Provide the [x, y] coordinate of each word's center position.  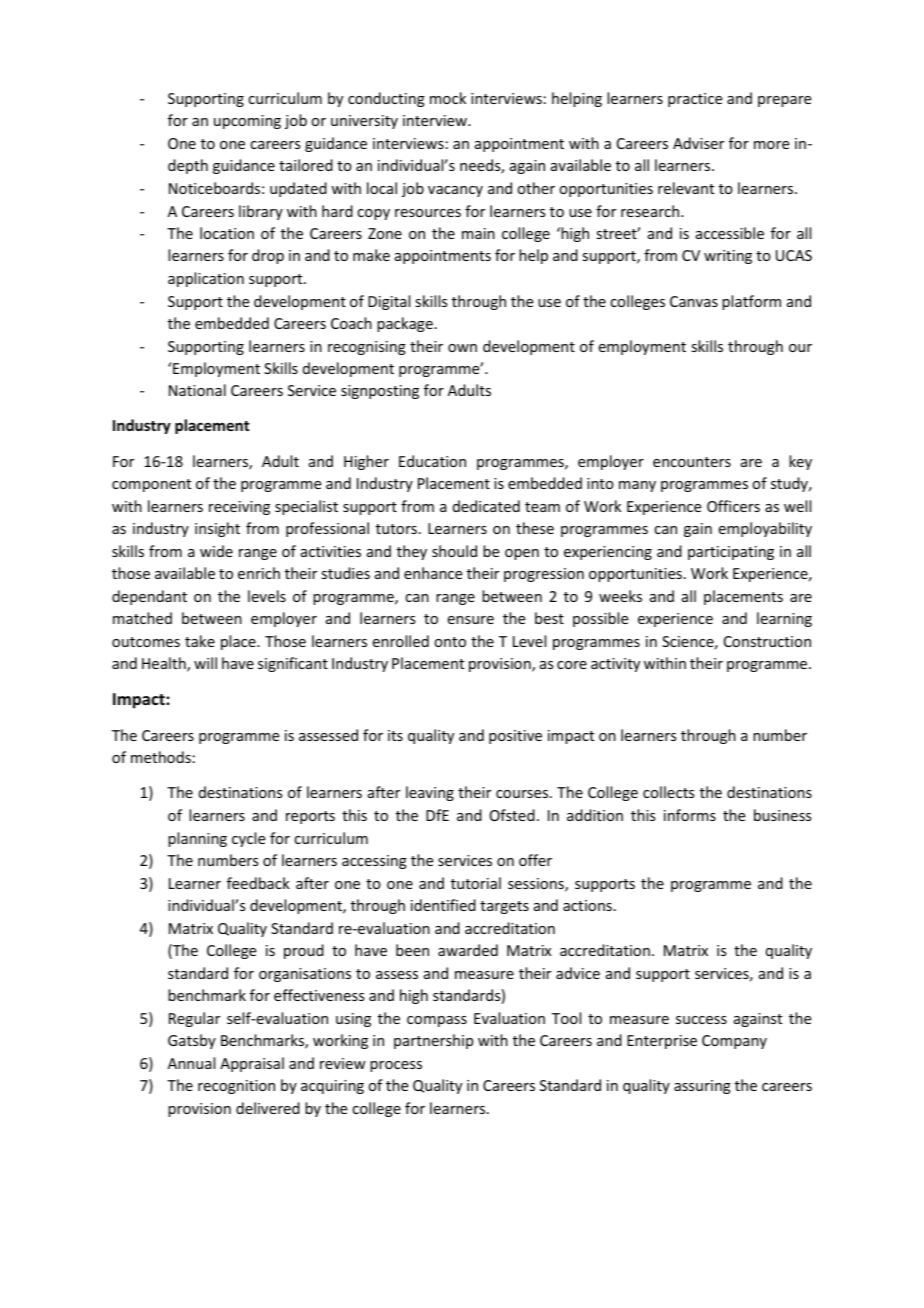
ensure [471, 620]
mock [448, 98]
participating [731, 553]
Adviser [698, 143]
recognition [236, 1087]
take [200, 641]
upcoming [247, 122]
